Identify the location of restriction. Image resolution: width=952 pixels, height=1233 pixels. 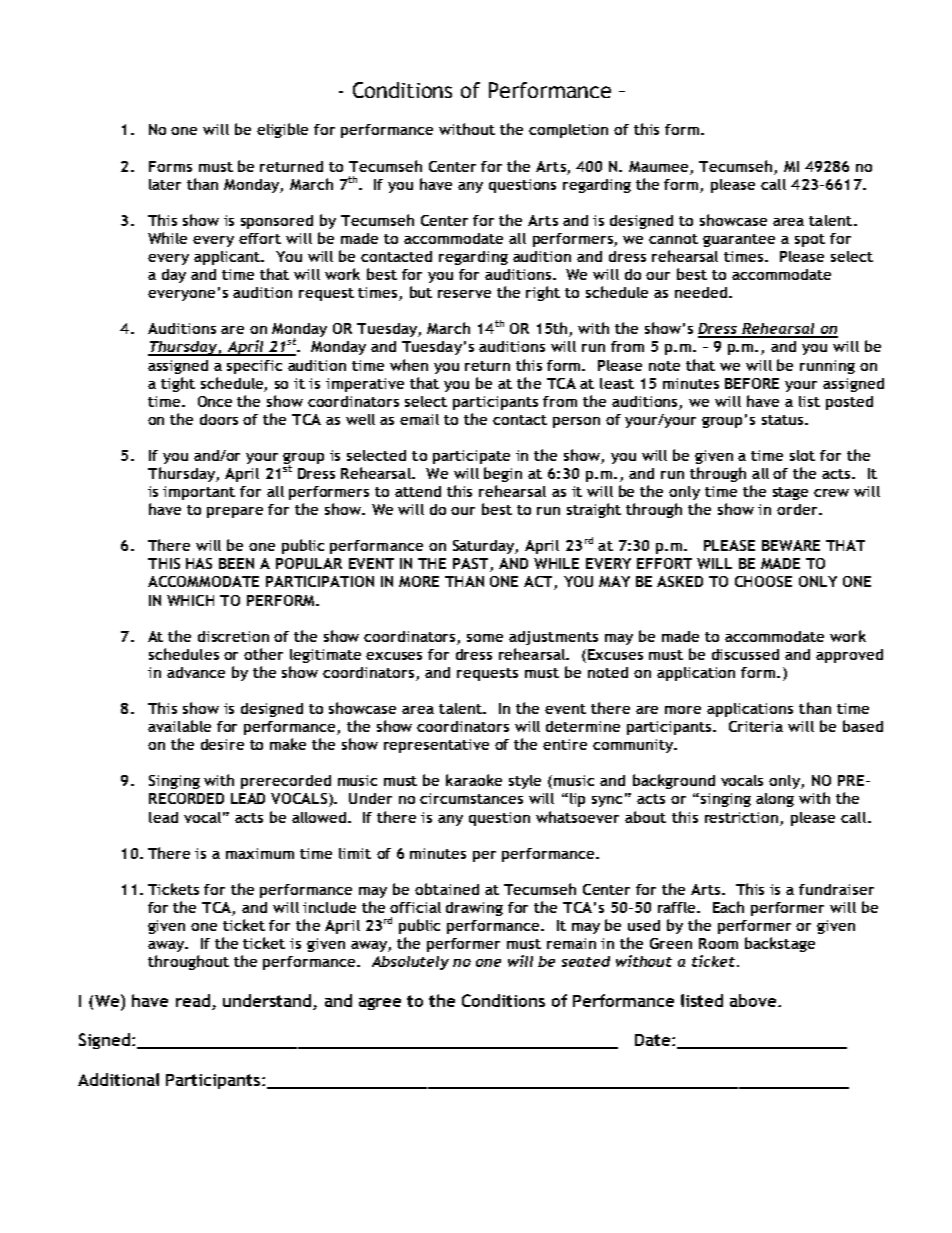
(741, 817).
